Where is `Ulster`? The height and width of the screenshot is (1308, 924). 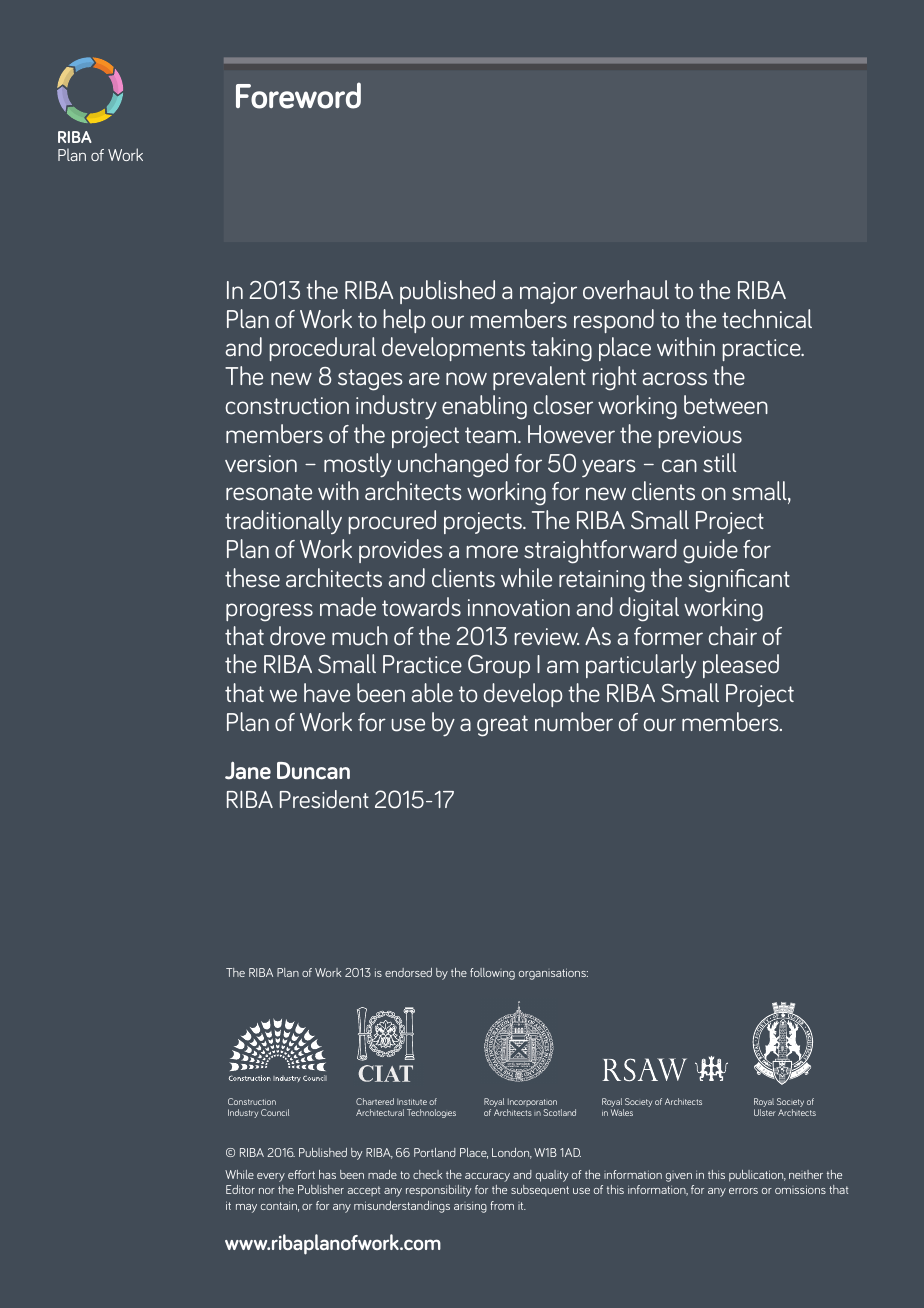
Ulster is located at coordinates (765, 1112).
